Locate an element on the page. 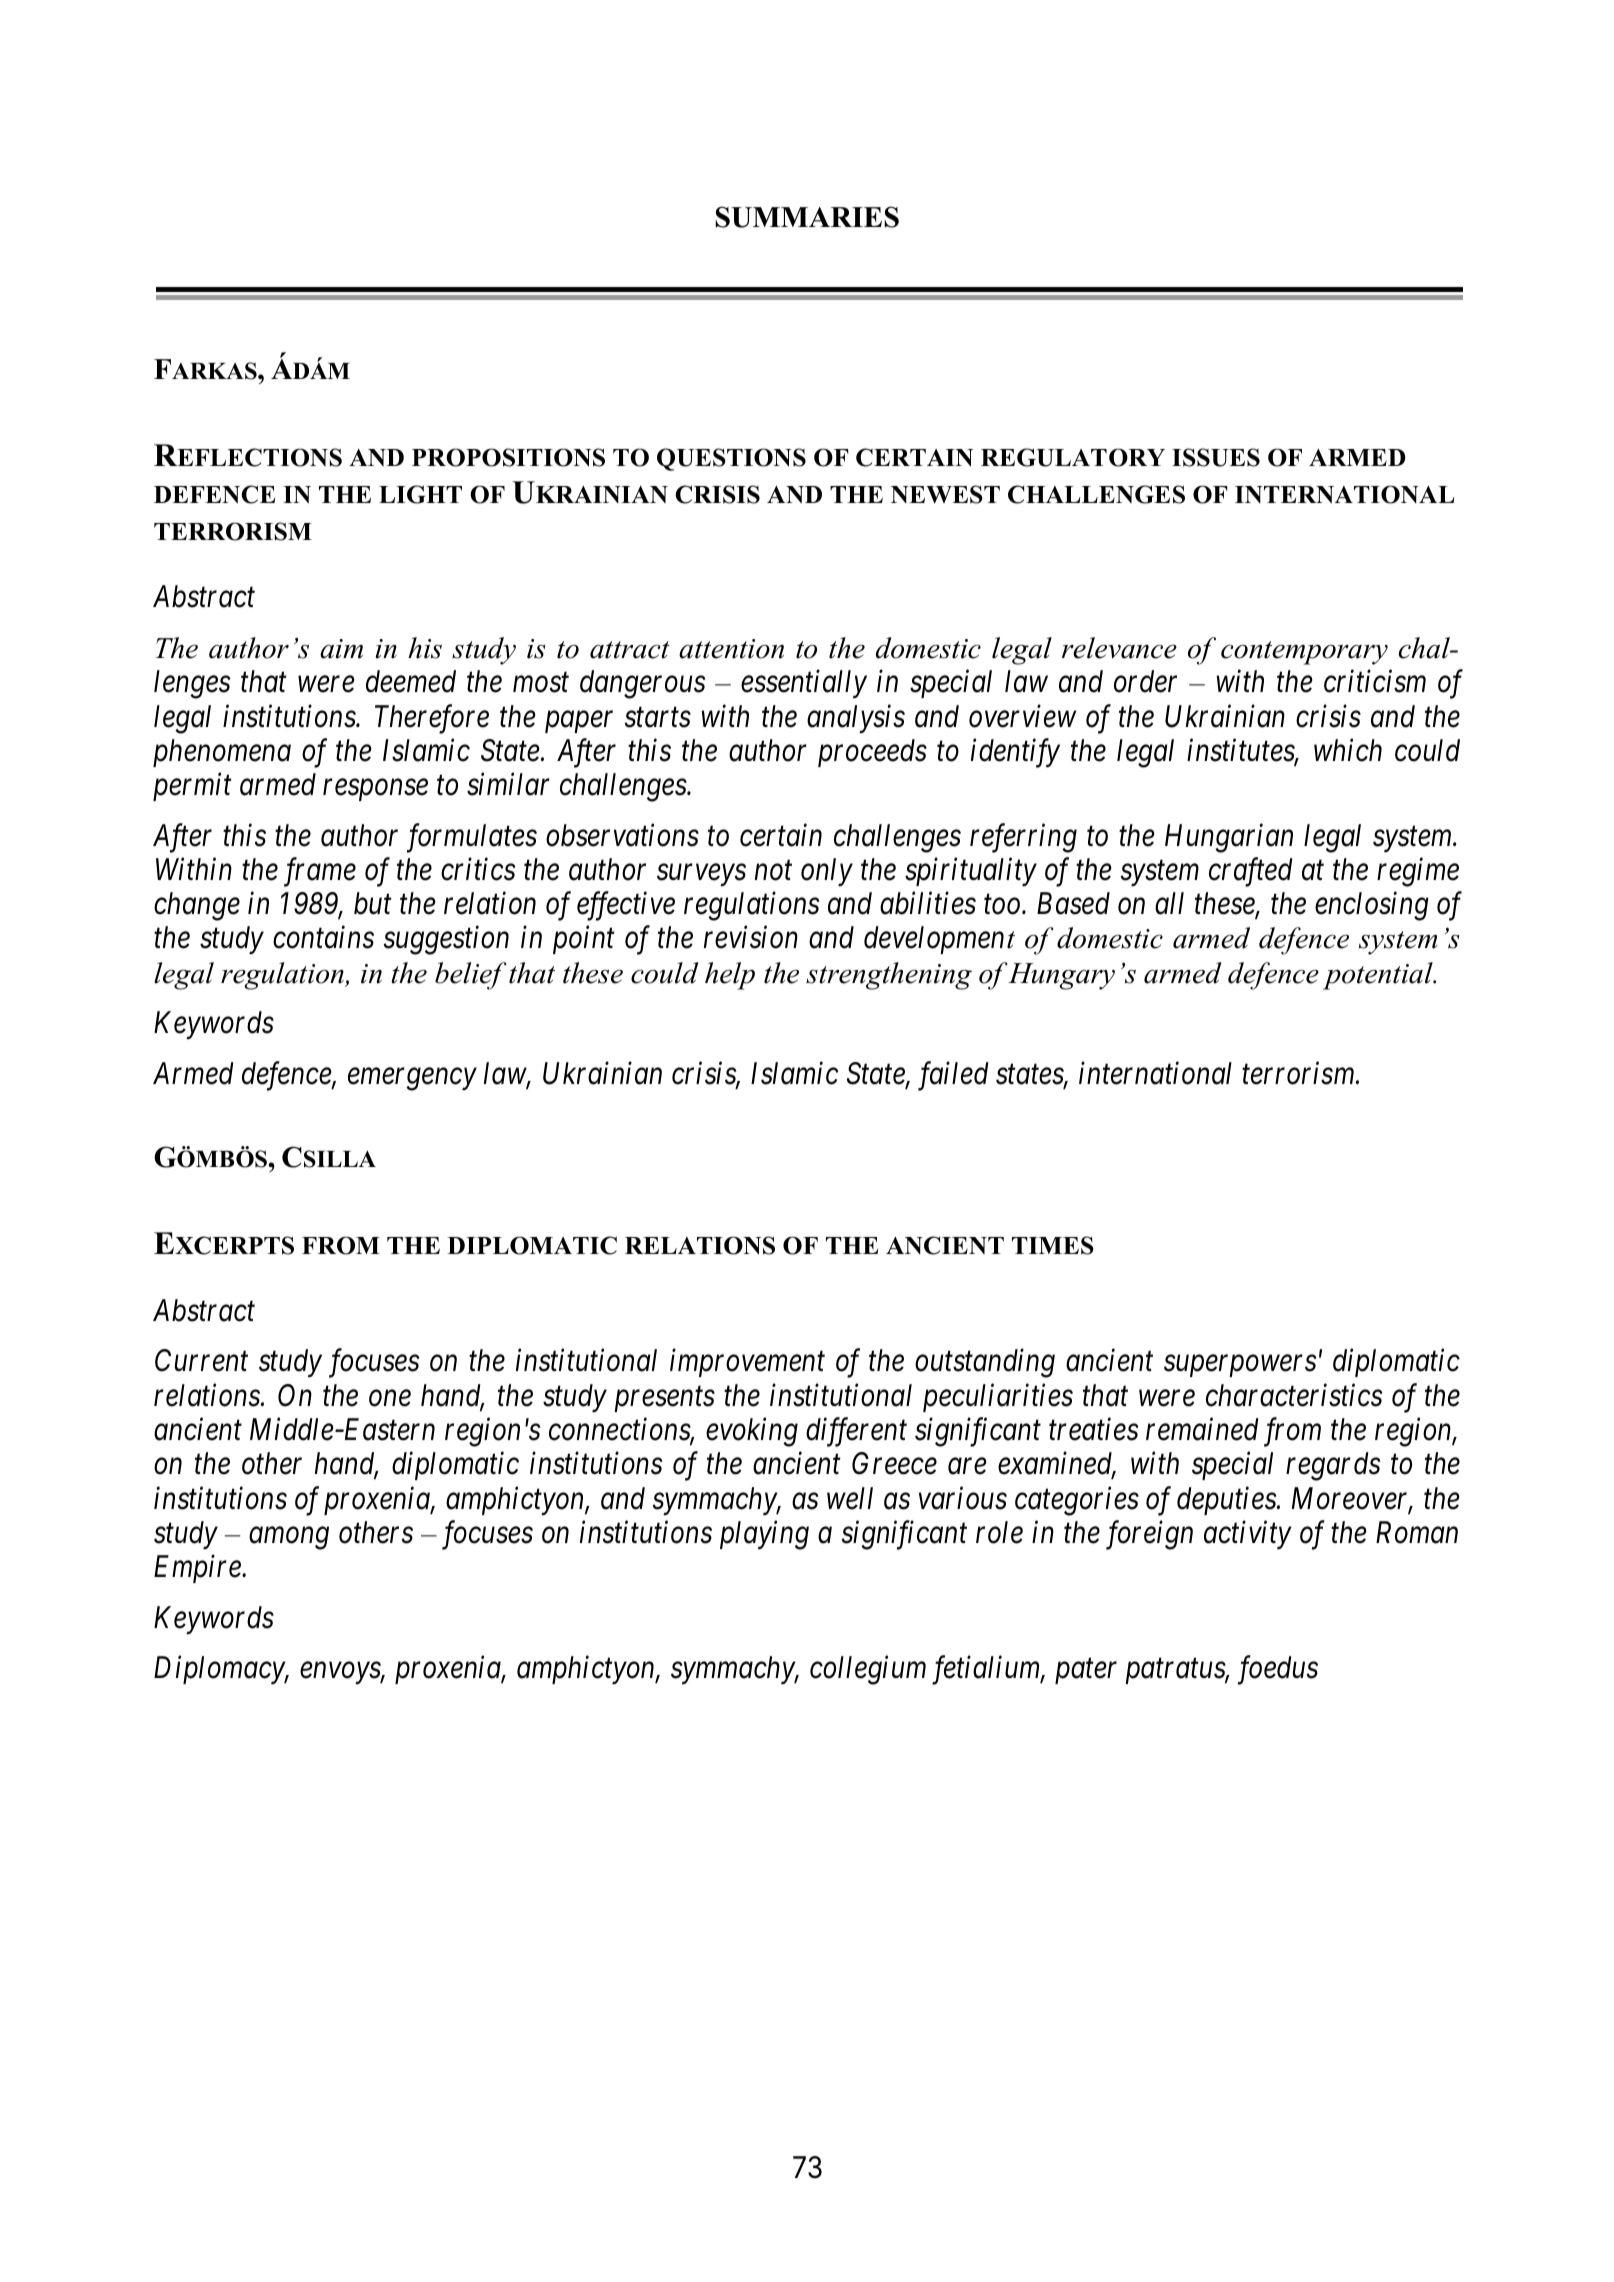  contains is located at coordinates (323, 938).
